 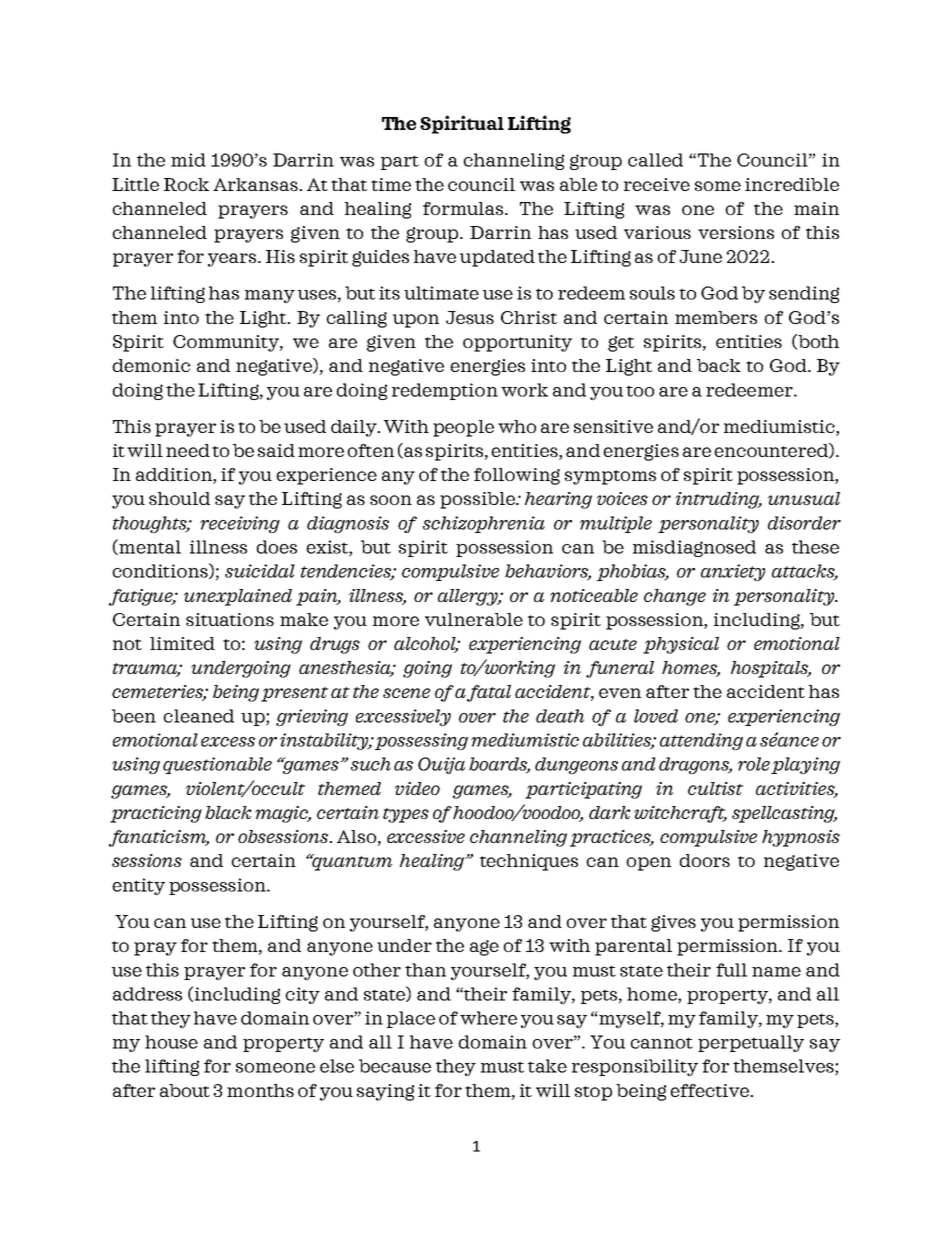 I want to click on entity, so click(x=138, y=886).
